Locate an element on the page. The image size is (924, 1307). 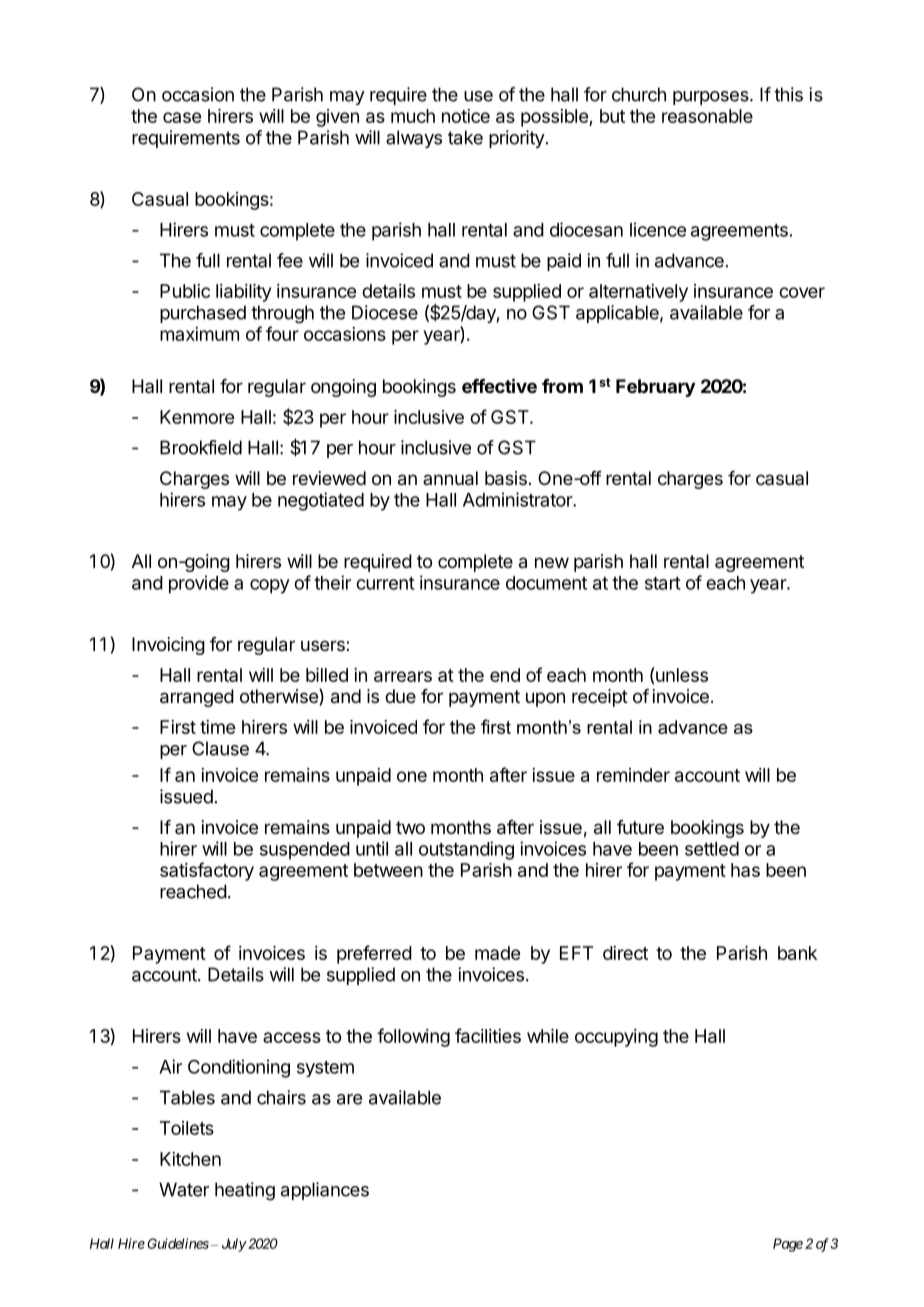
case is located at coordinates (182, 117).
